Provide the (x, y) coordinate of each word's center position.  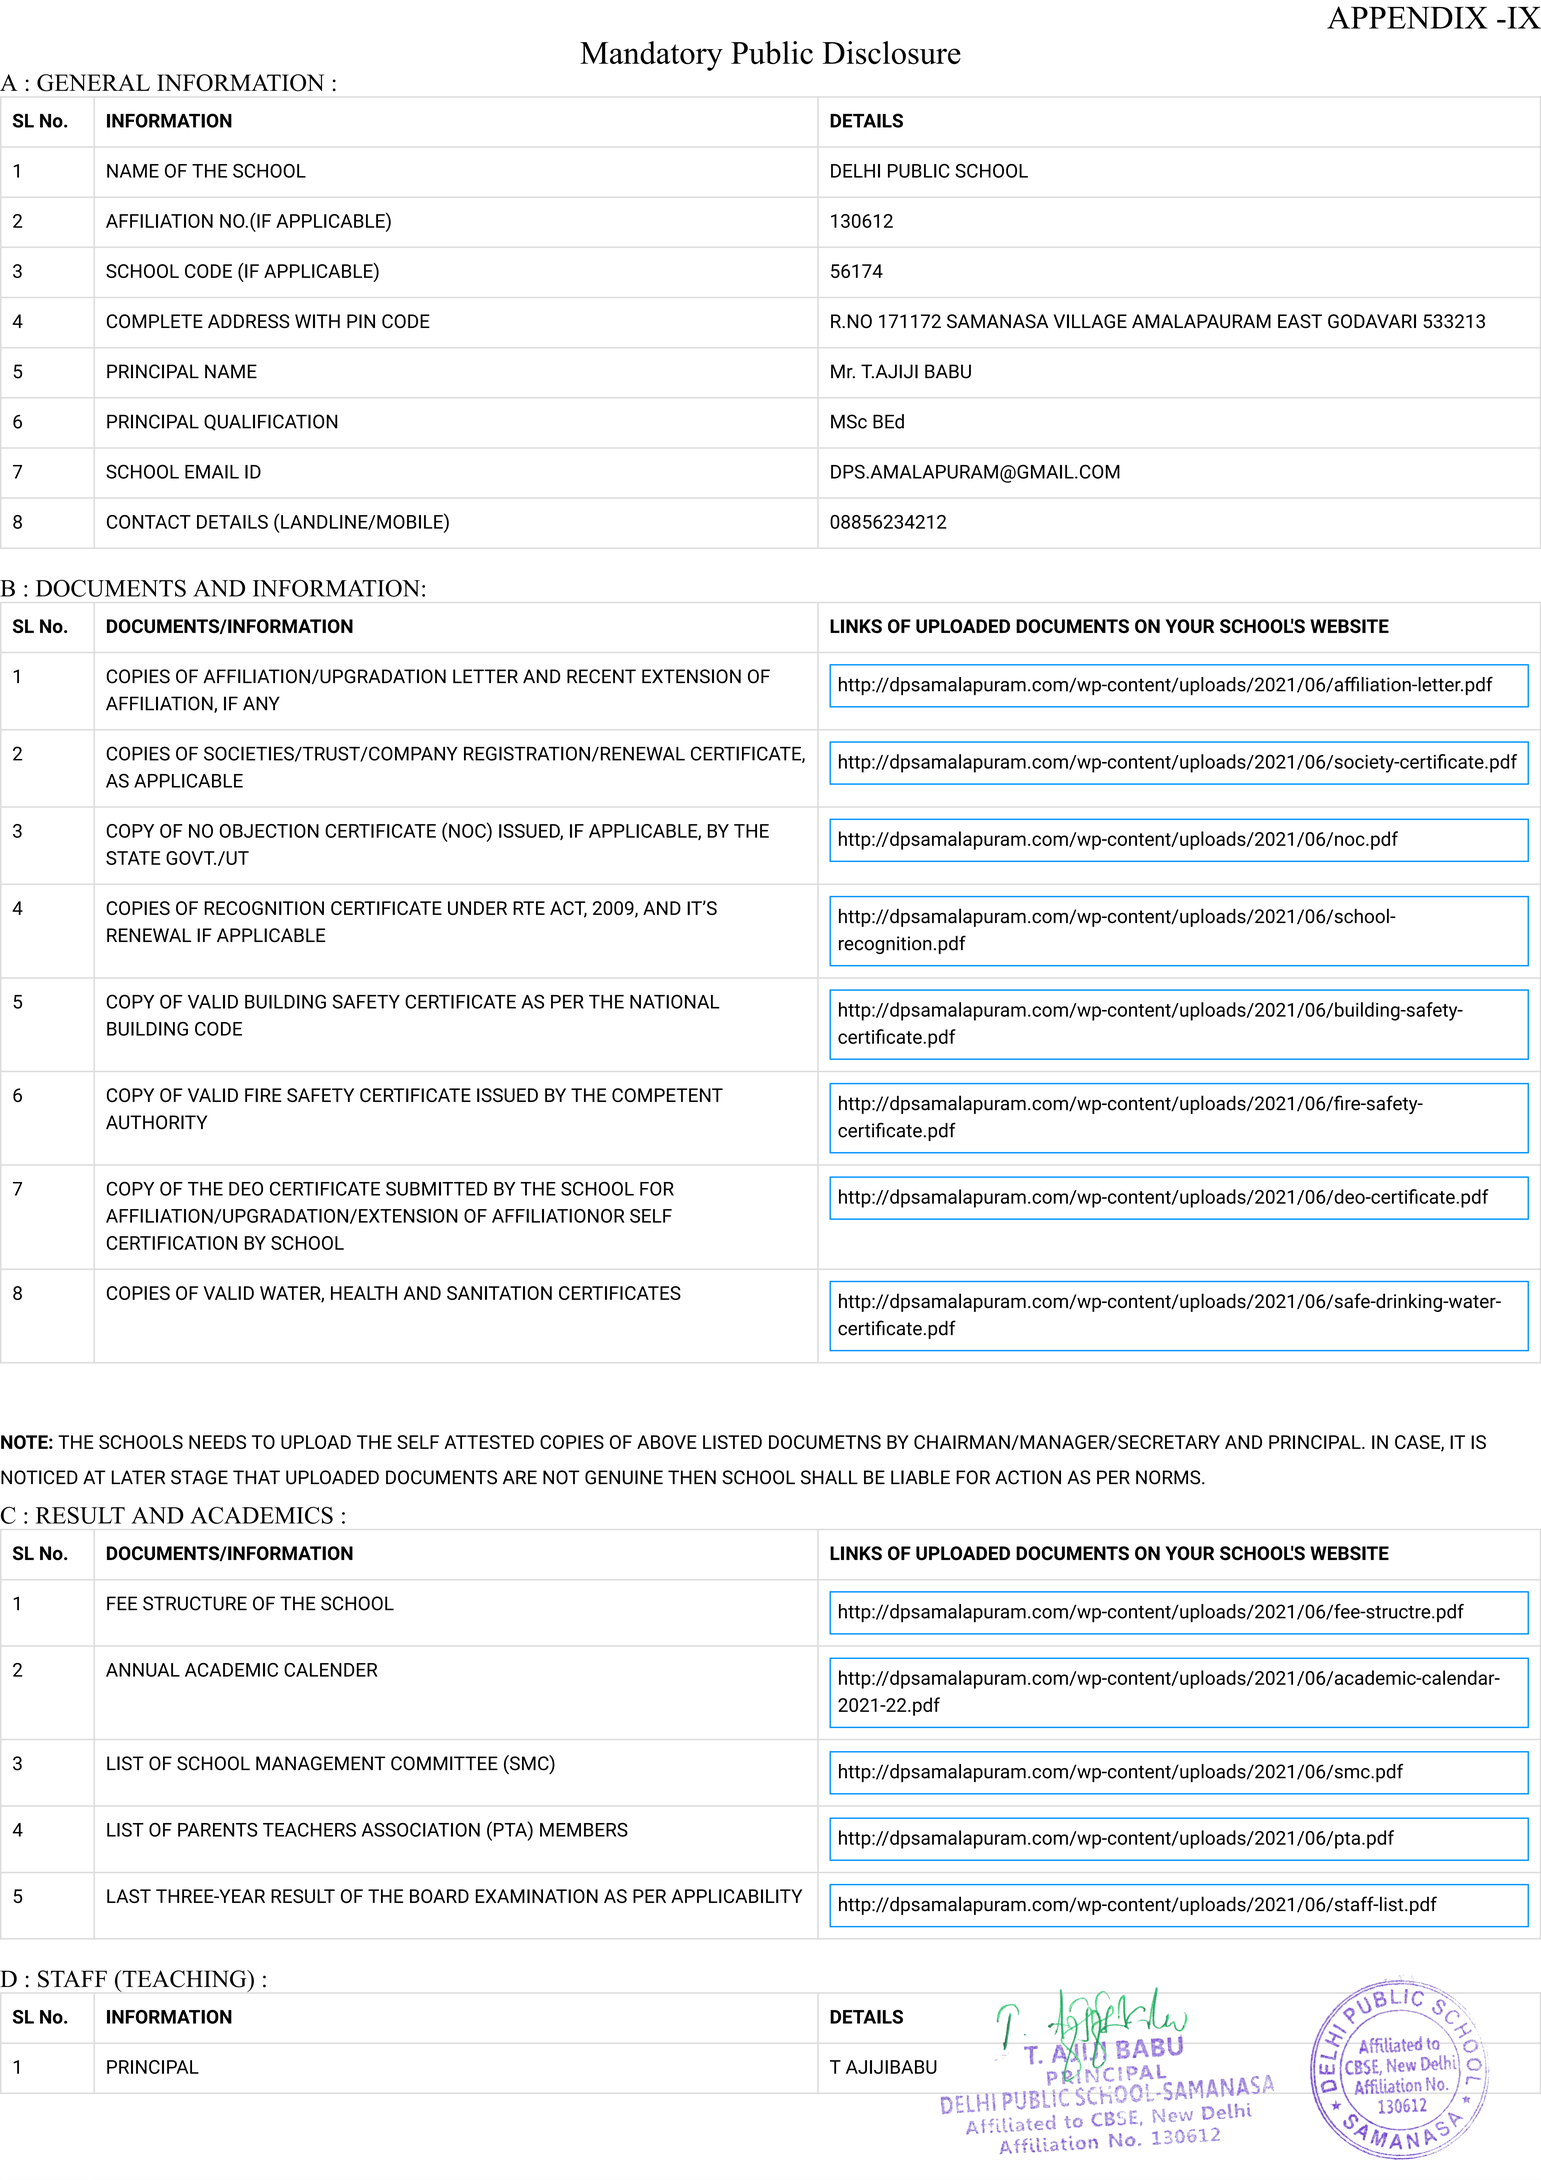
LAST (129, 1896)
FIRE (263, 1095)
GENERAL (93, 83)
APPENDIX (1407, 17)
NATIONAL (675, 1001)
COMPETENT (667, 1095)
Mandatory (651, 56)
